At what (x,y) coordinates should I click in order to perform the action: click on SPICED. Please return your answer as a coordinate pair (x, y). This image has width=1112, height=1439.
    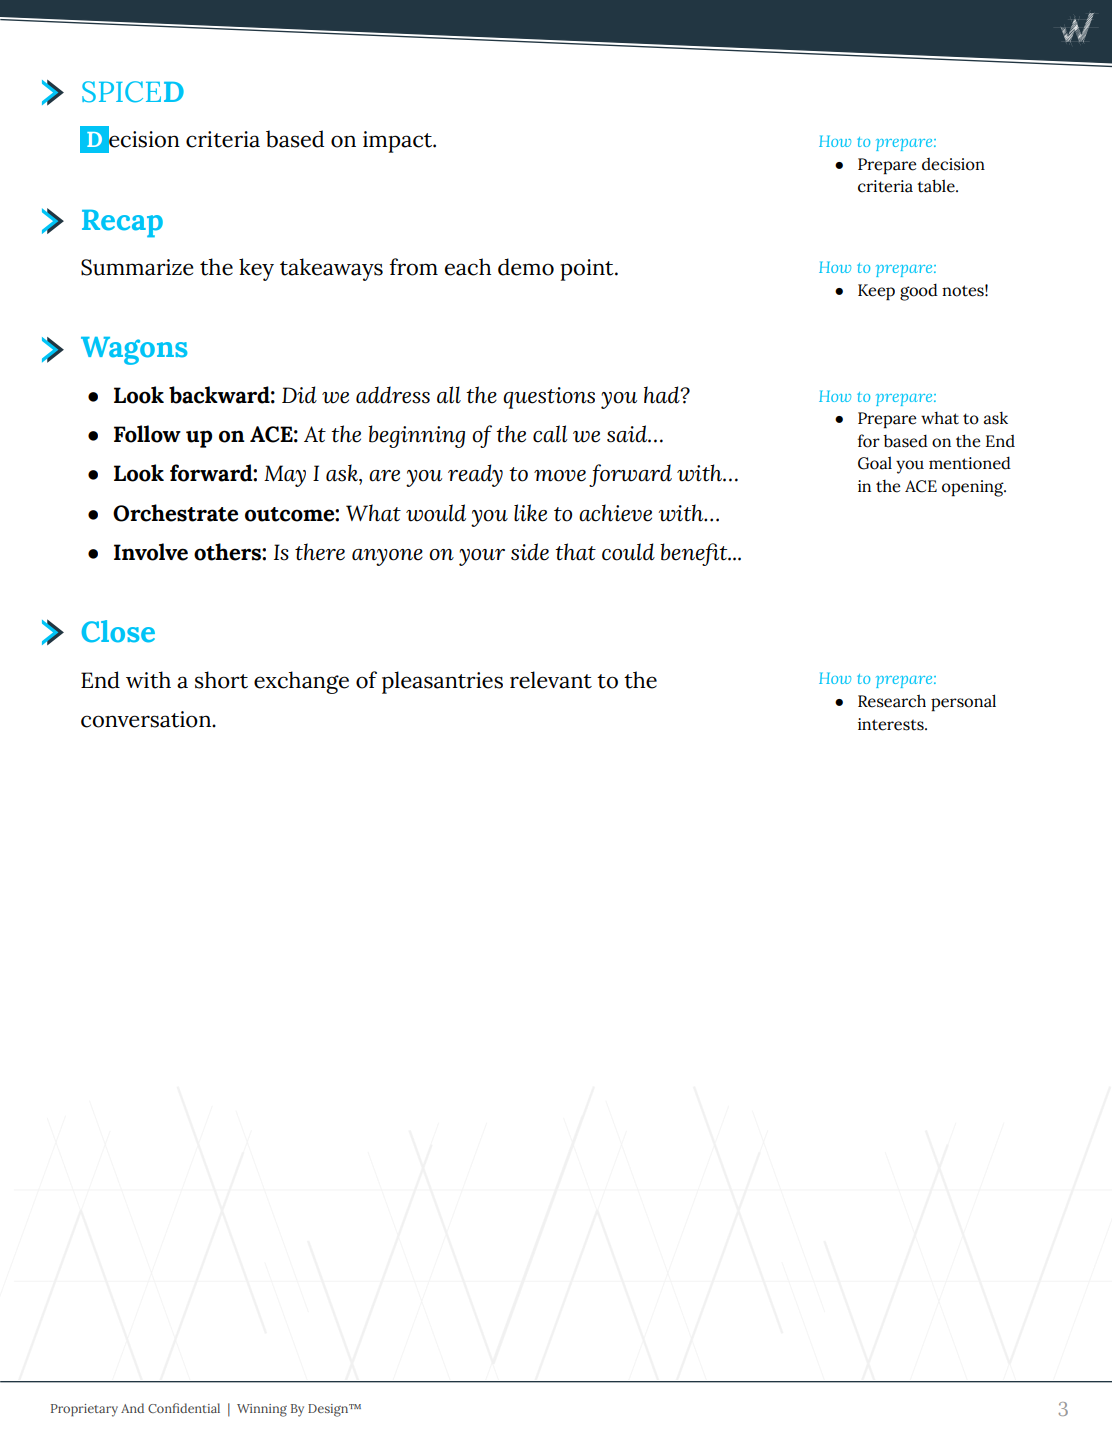
    Looking at the image, I should click on (133, 92).
